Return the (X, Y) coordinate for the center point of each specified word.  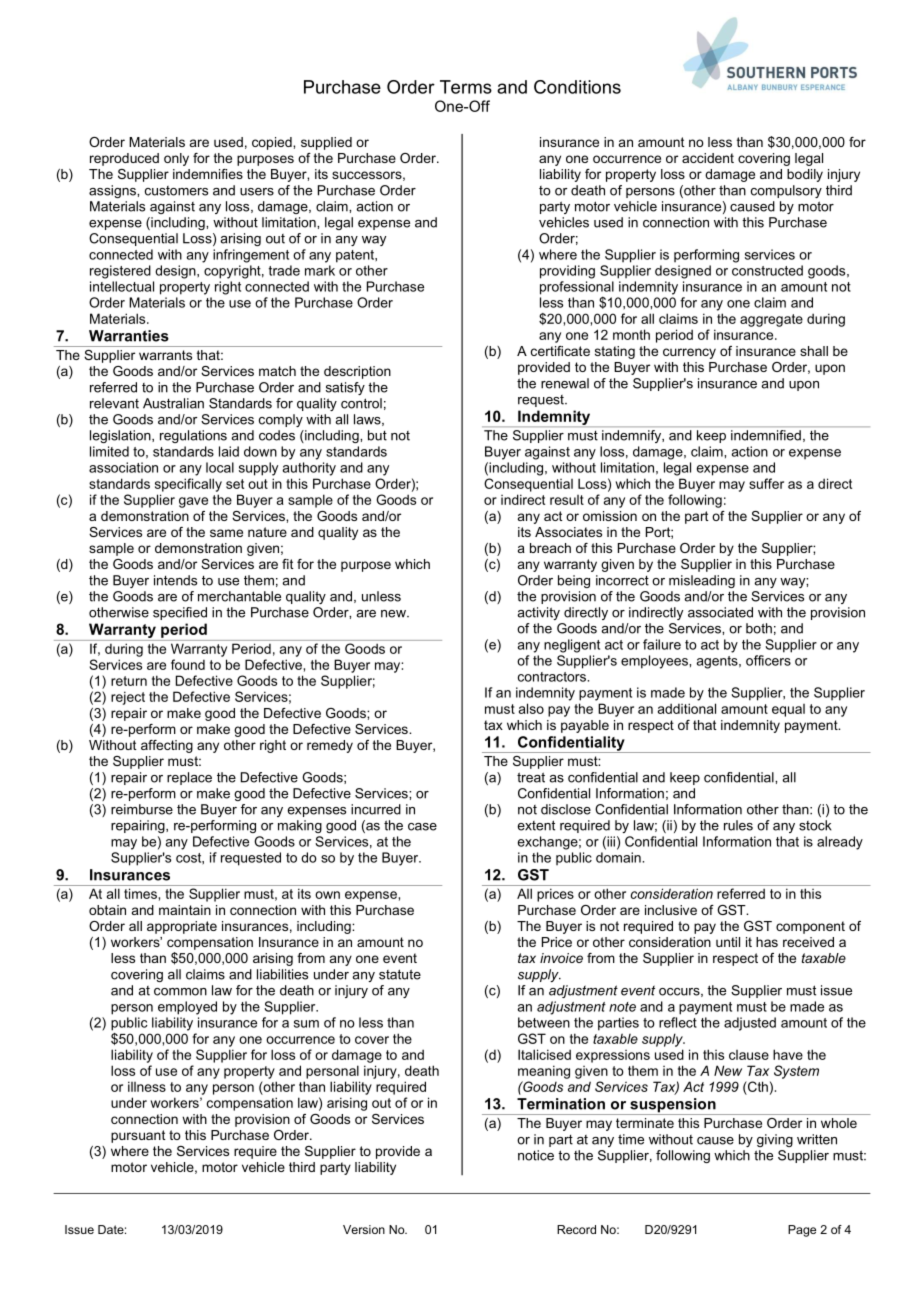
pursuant (138, 1136)
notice (536, 1155)
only (176, 159)
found (188, 664)
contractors (553, 677)
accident (708, 158)
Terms (466, 87)
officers (768, 660)
